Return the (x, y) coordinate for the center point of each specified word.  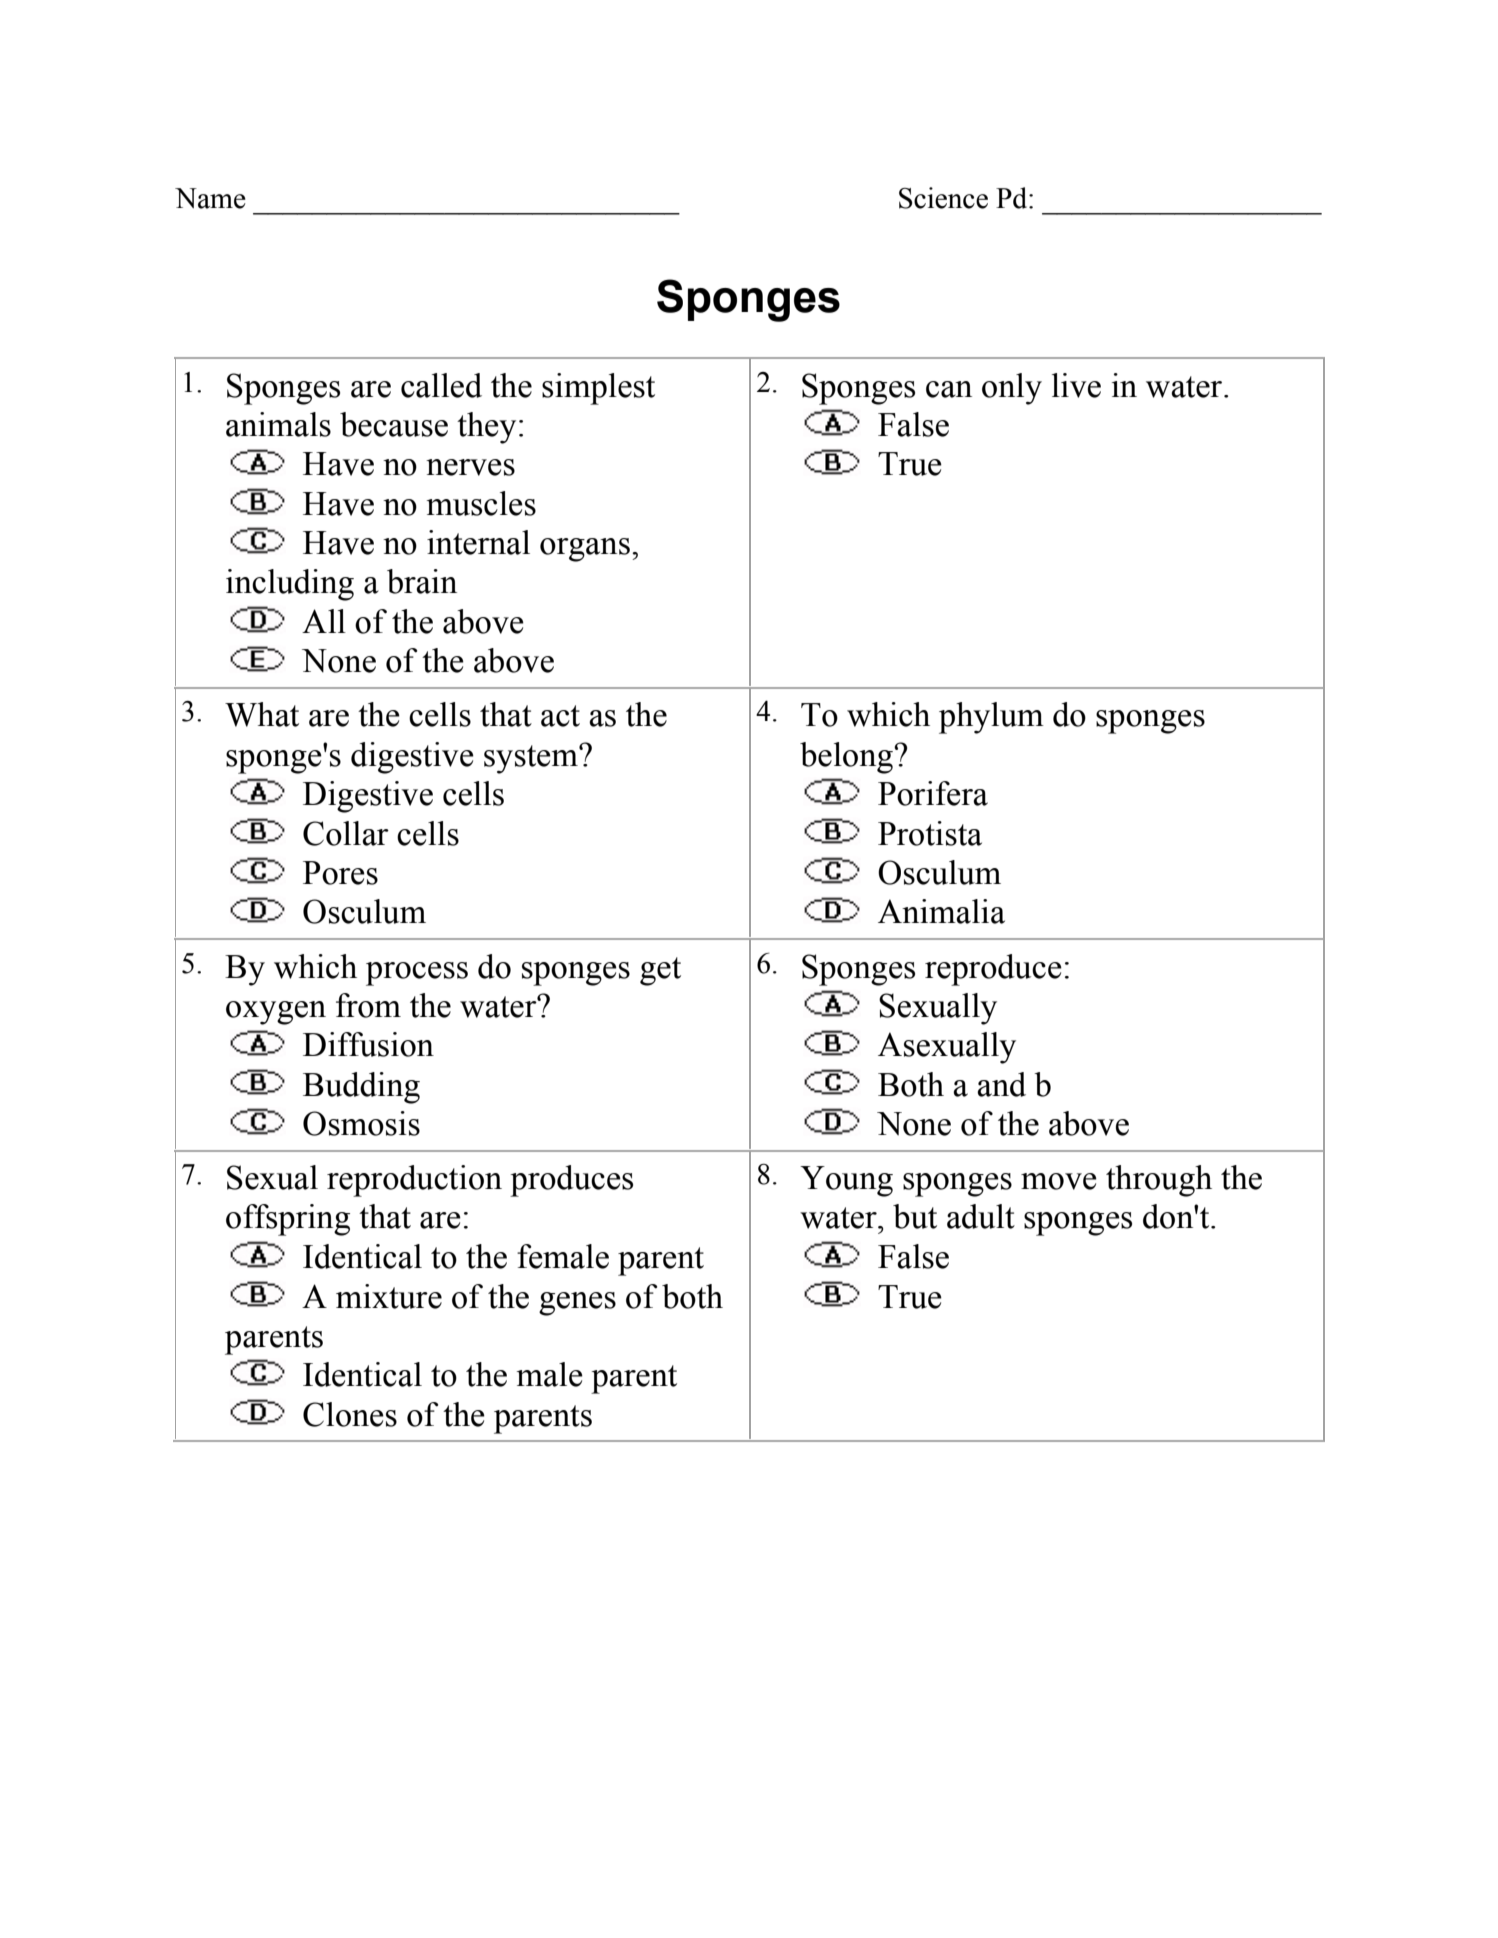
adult (981, 1216)
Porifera (933, 793)
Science (943, 198)
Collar (346, 833)
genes (577, 1304)
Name (210, 198)
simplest (598, 389)
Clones (350, 1414)
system (532, 759)
